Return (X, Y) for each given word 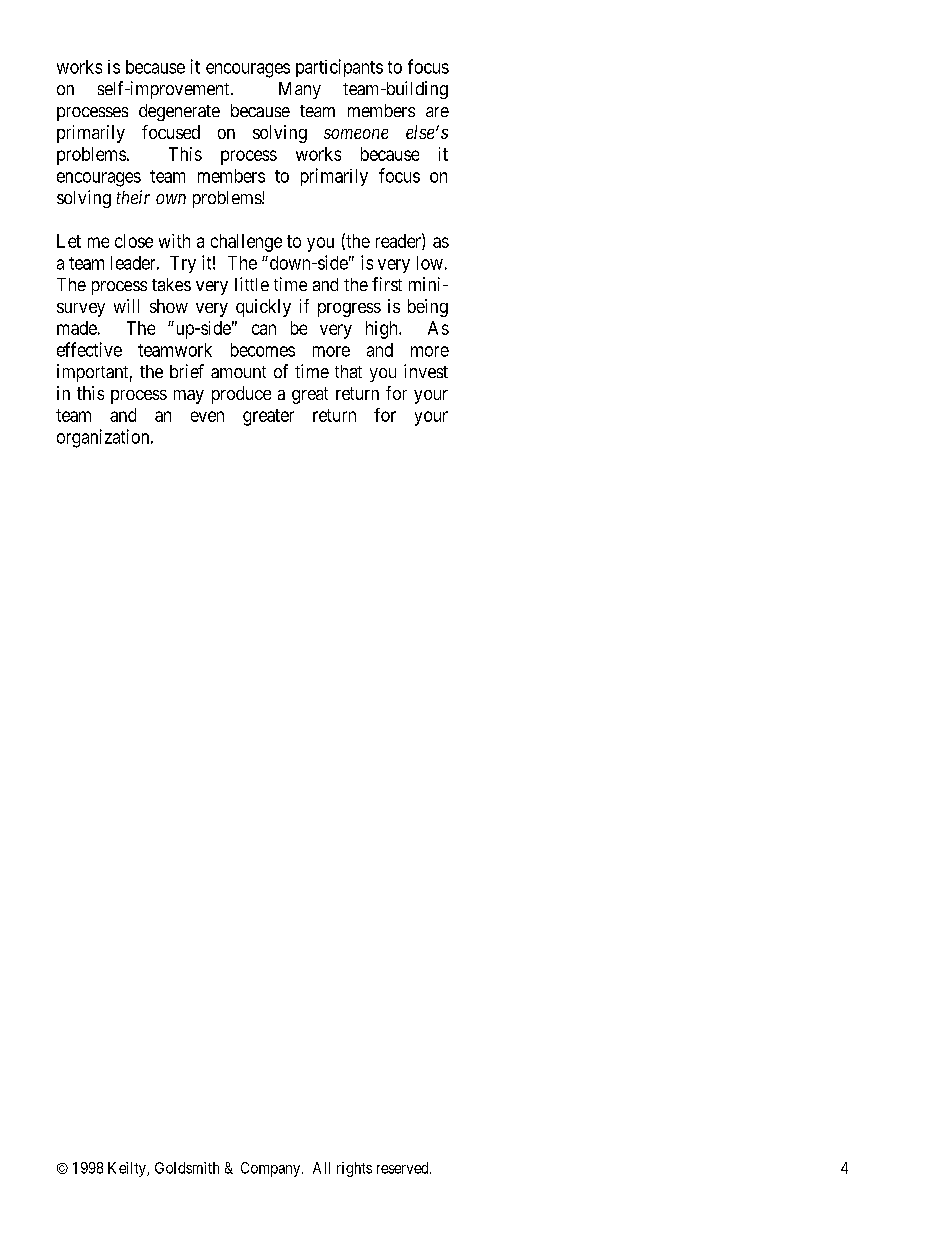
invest (426, 371)
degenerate (179, 112)
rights (354, 1169)
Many (300, 90)
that (348, 371)
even (207, 416)
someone (356, 134)
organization (104, 438)
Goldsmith (187, 1168)
